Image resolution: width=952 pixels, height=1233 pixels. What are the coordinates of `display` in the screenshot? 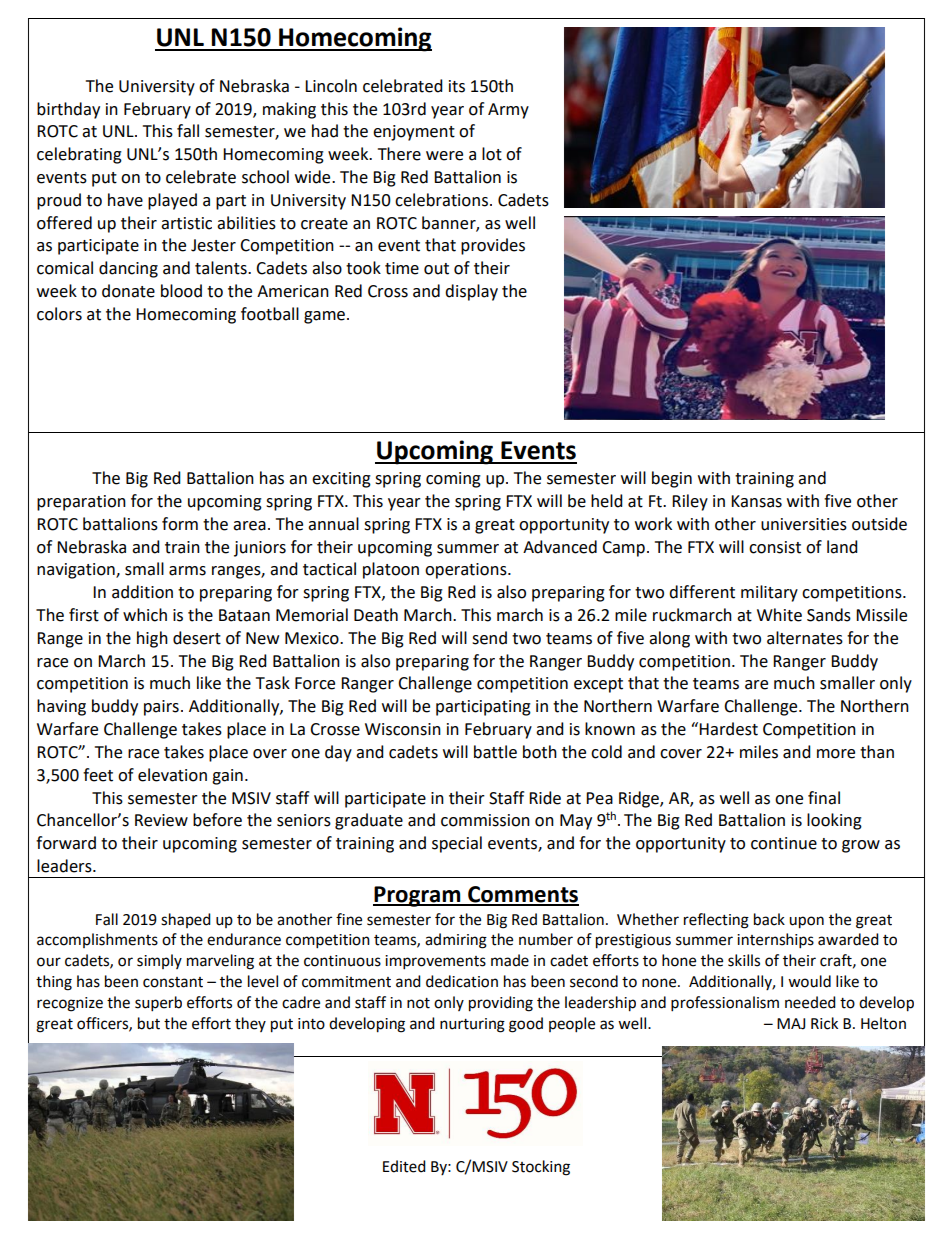 It's located at (471, 292).
